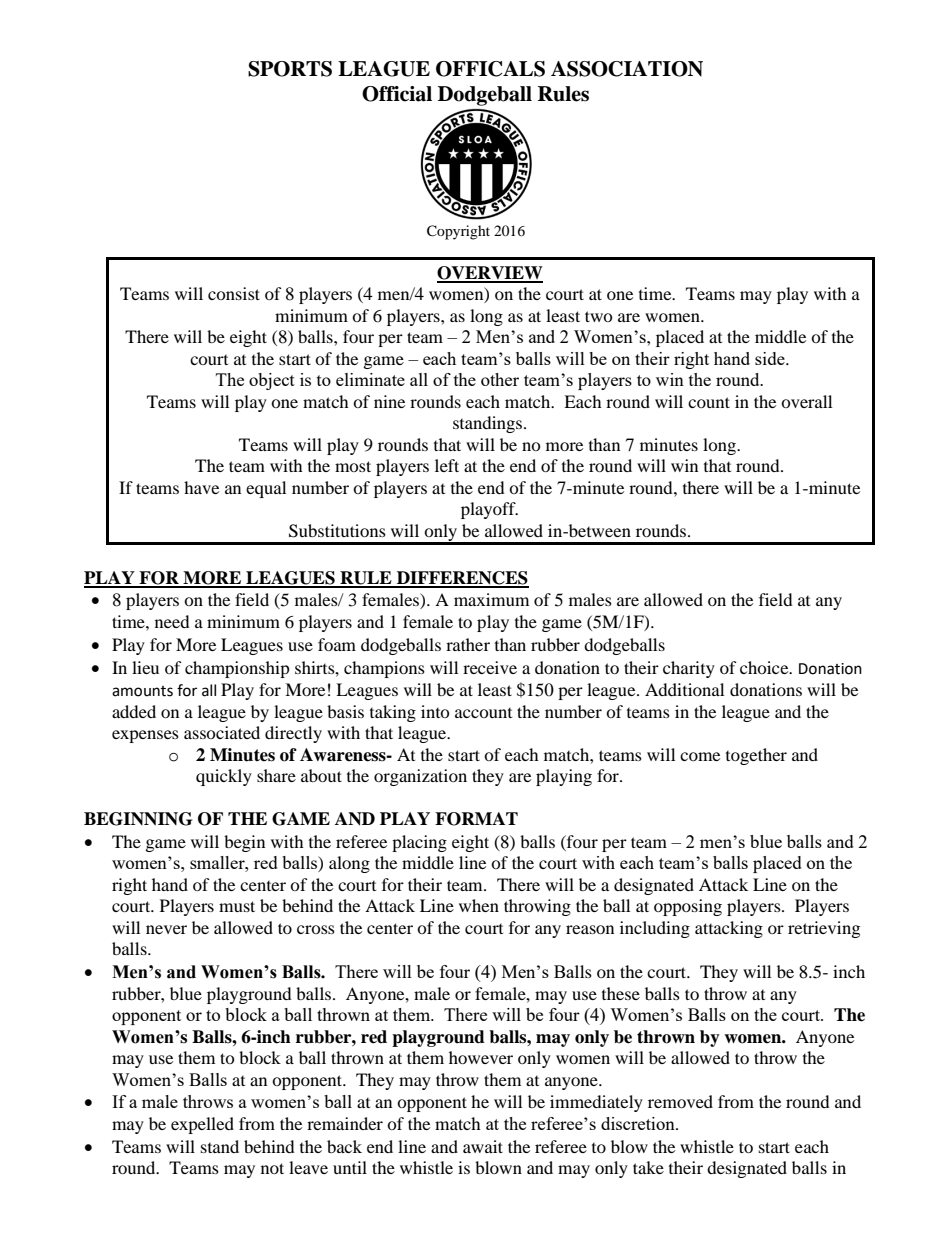  I want to click on Official, so click(397, 94).
